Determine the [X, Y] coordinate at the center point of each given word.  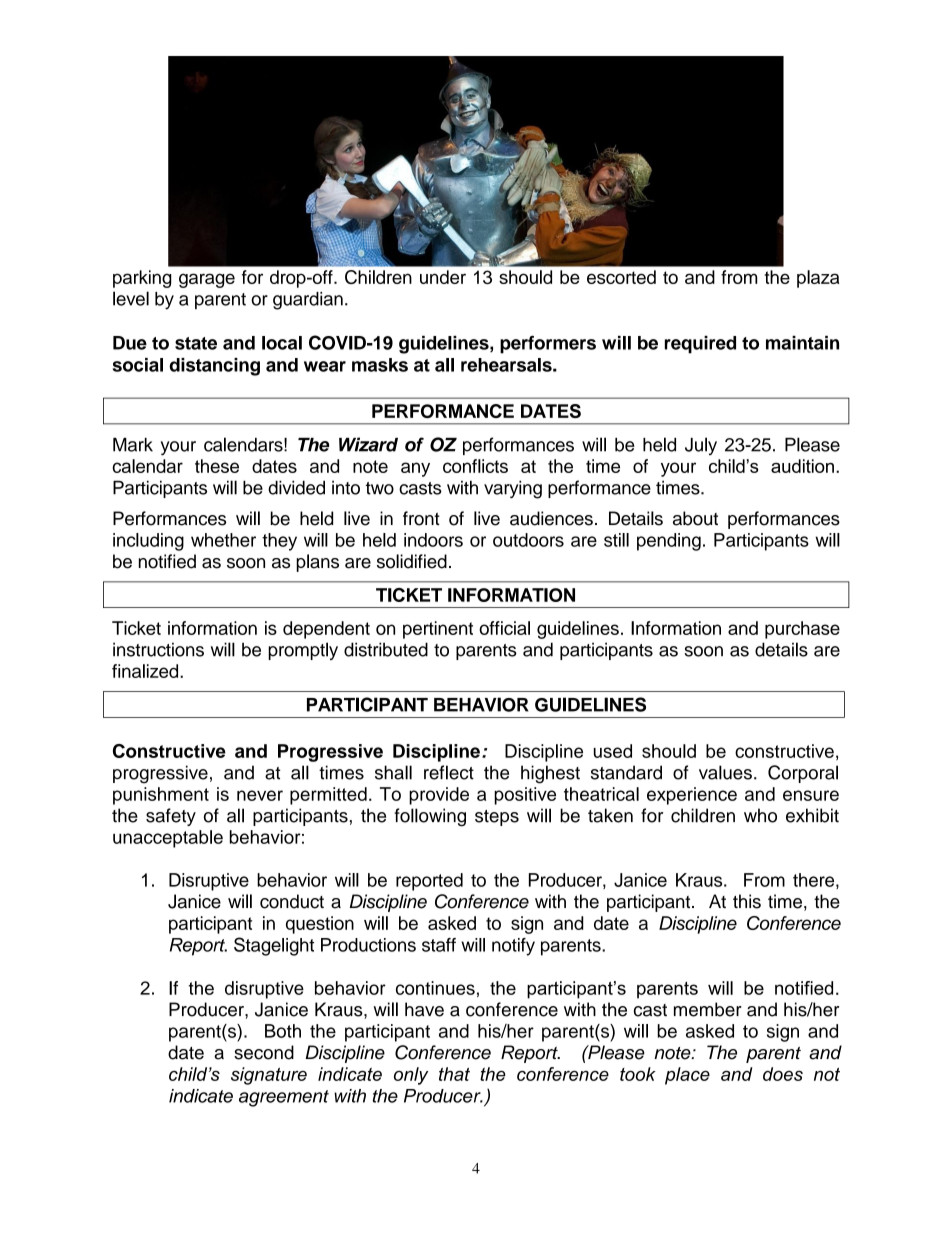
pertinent [438, 630]
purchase [802, 630]
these [217, 466]
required [700, 345]
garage [207, 280]
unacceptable [168, 839]
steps [497, 818]
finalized [146, 671]
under [443, 277]
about [695, 518]
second [264, 1052]
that [454, 1074]
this [747, 901]
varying [513, 489]
